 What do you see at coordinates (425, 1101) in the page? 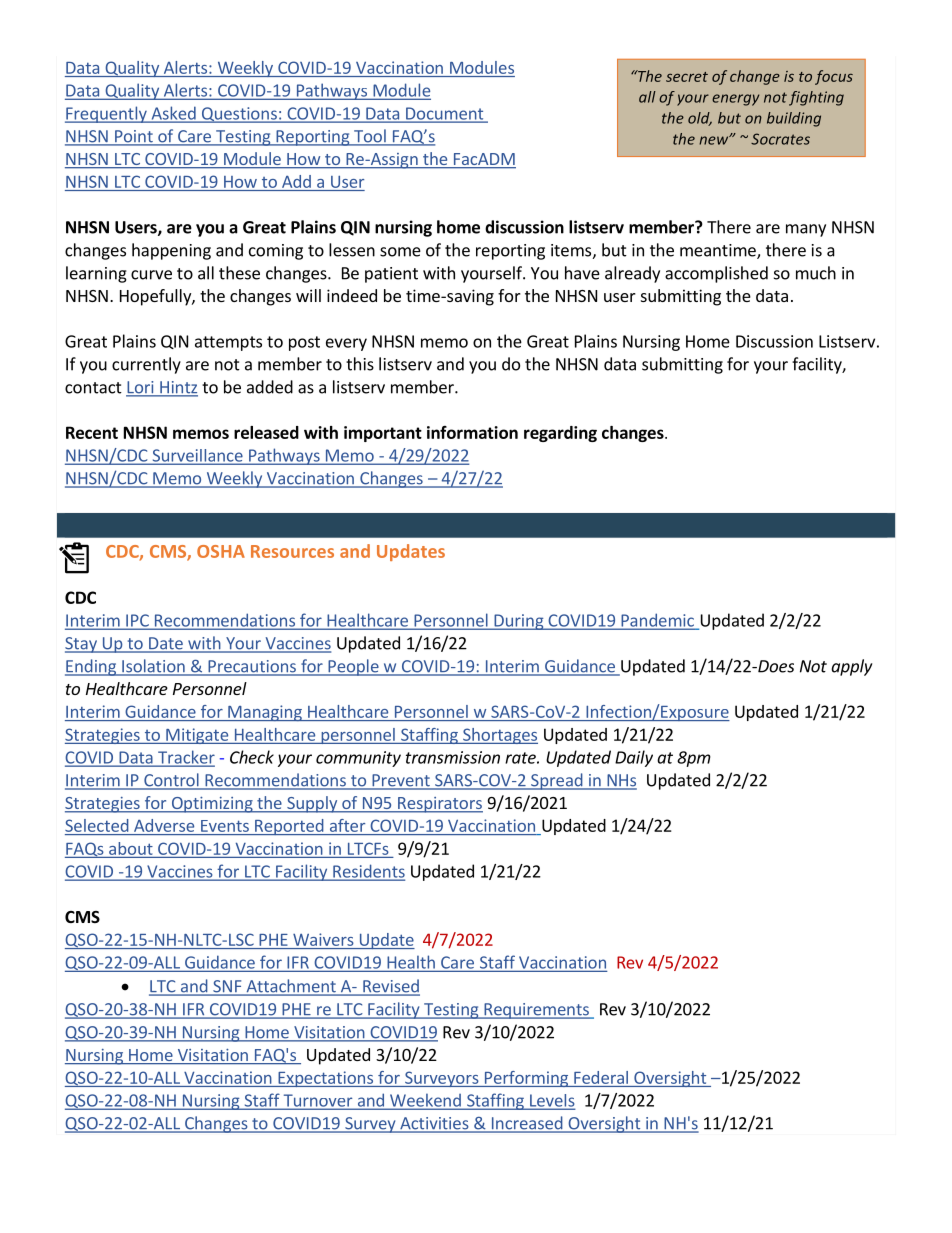
I see `Weekend` at bounding box center [425, 1101].
